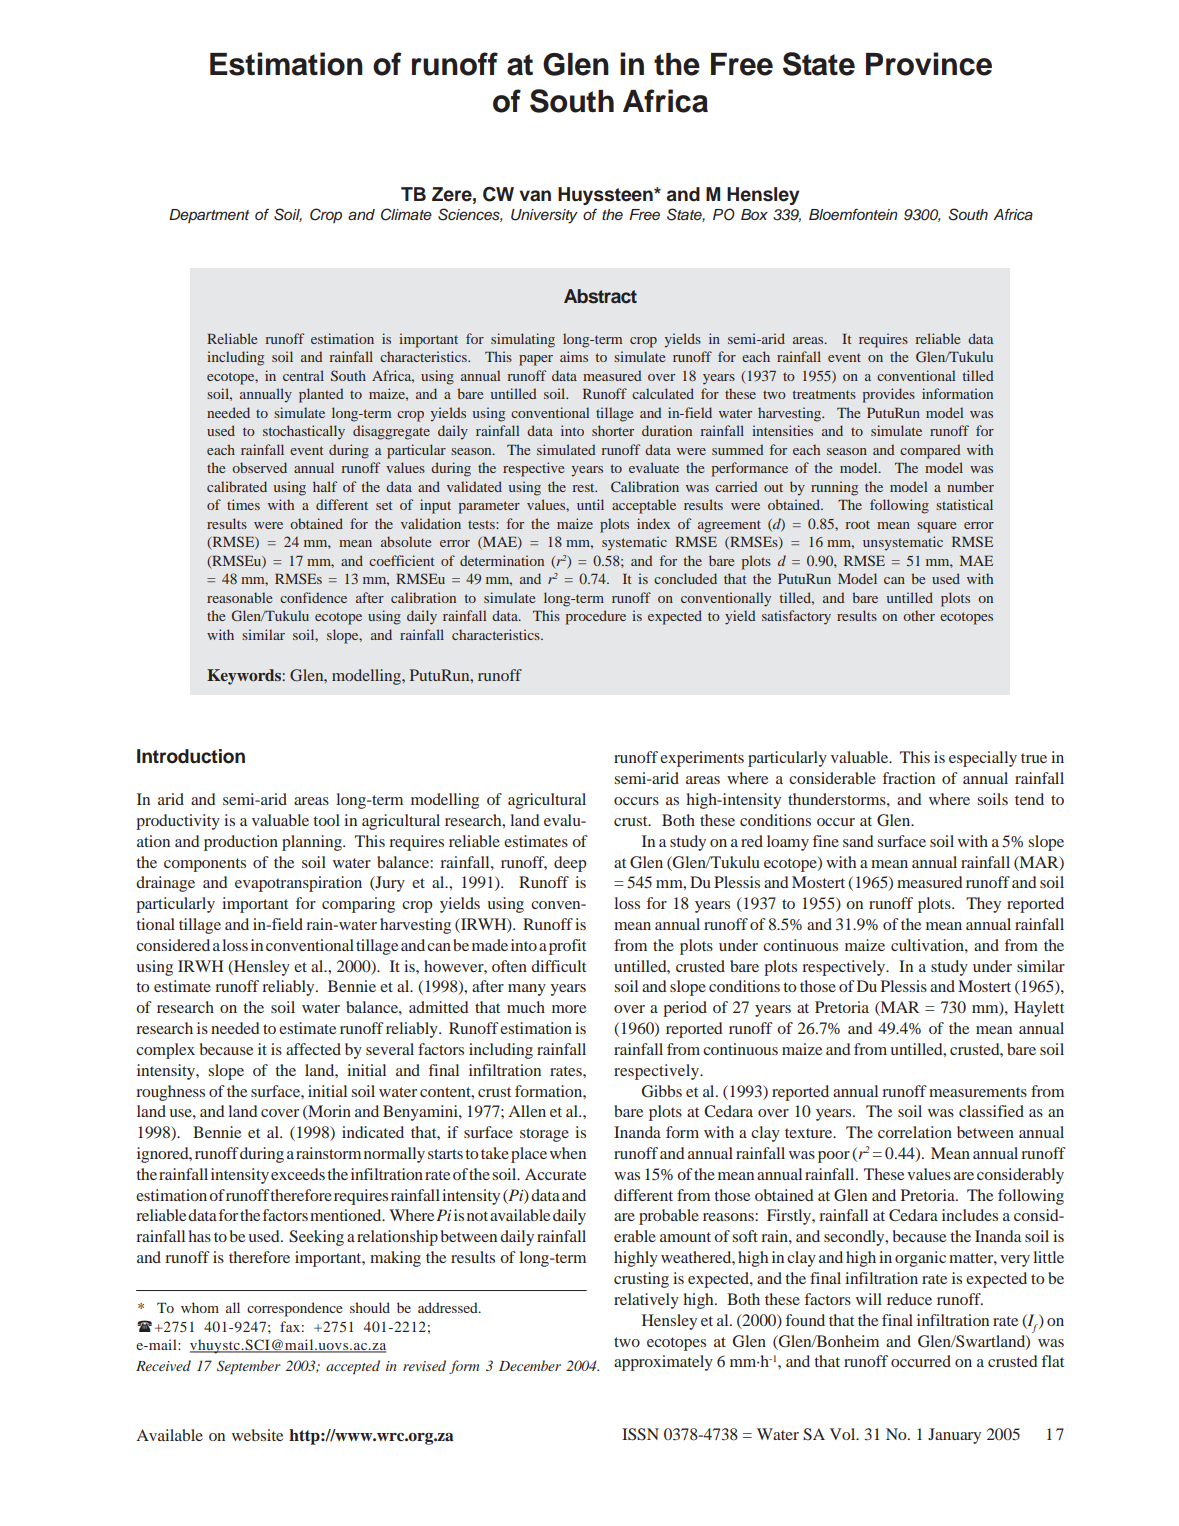  What do you see at coordinates (191, 756) in the screenshot?
I see `Introduction` at bounding box center [191, 756].
